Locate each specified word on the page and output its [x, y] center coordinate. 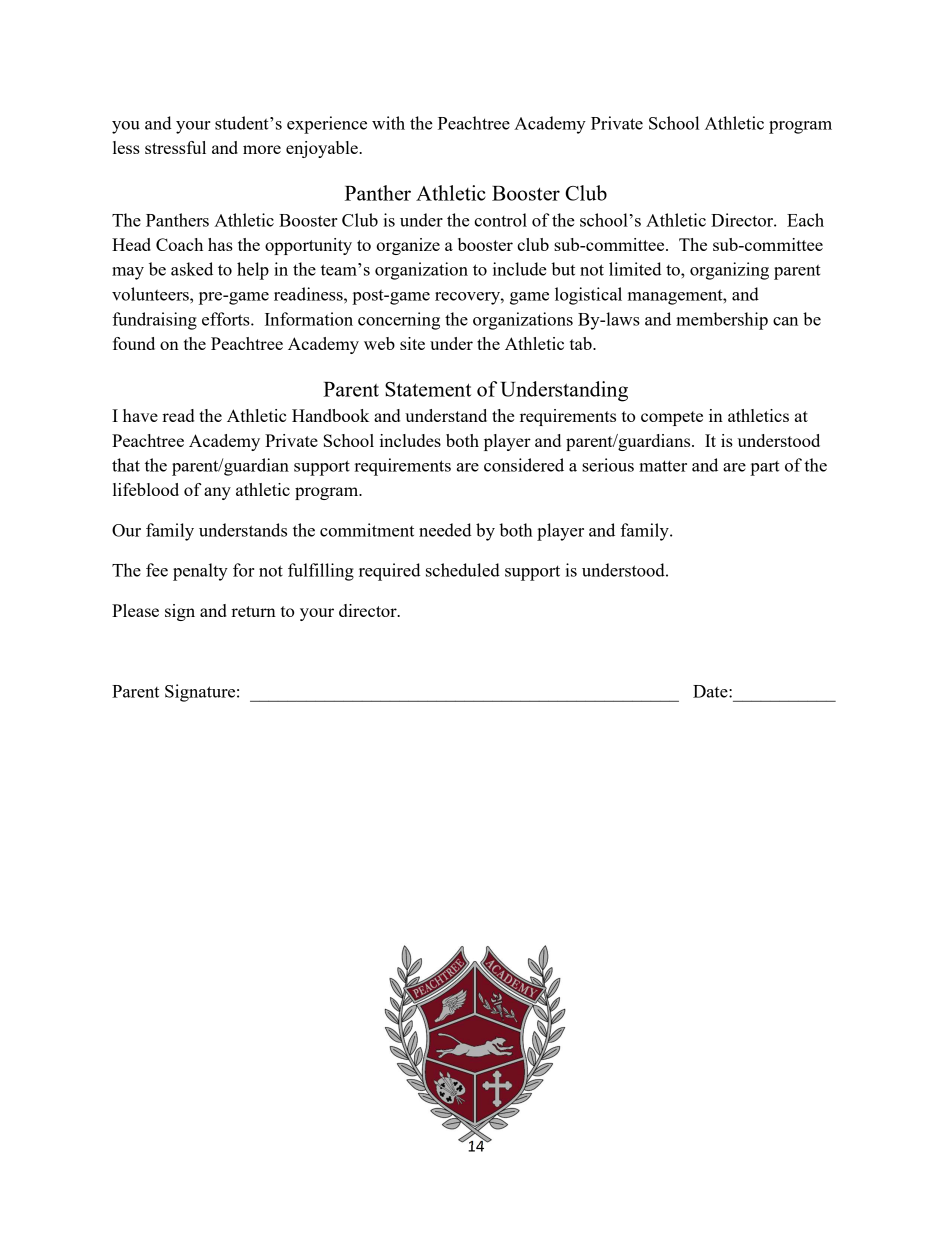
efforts [227, 319]
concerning [399, 321]
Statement [428, 389]
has [220, 244]
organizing [729, 271]
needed [445, 530]
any [217, 493]
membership [722, 321]
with [388, 123]
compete [672, 418]
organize [408, 246]
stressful [175, 147]
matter [663, 466]
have [140, 415]
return [253, 611]
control [500, 220]
